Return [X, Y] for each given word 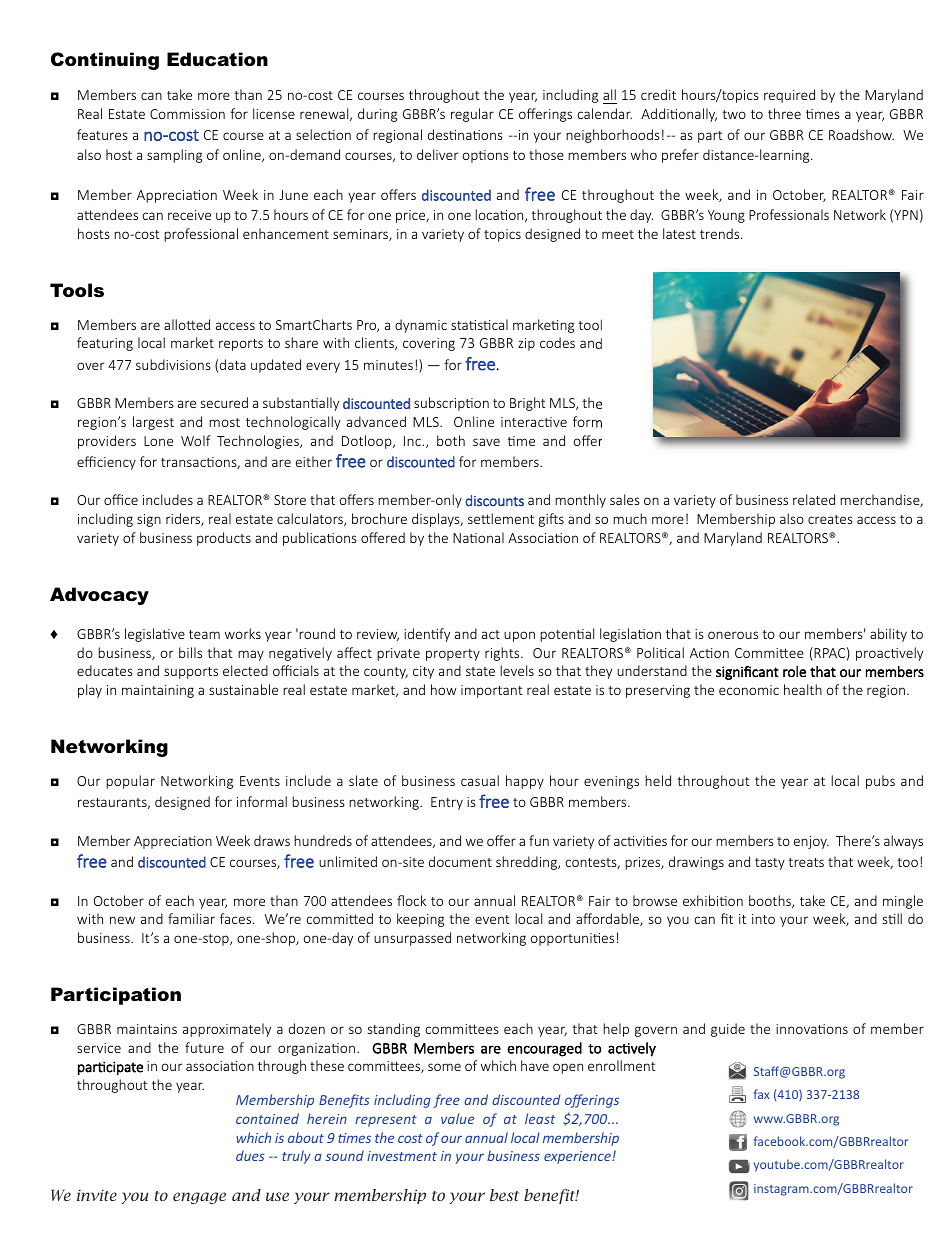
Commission [187, 114]
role [794, 671]
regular [472, 115]
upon [519, 636]
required [789, 96]
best [504, 1195]
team [204, 634]
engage [199, 1198]
